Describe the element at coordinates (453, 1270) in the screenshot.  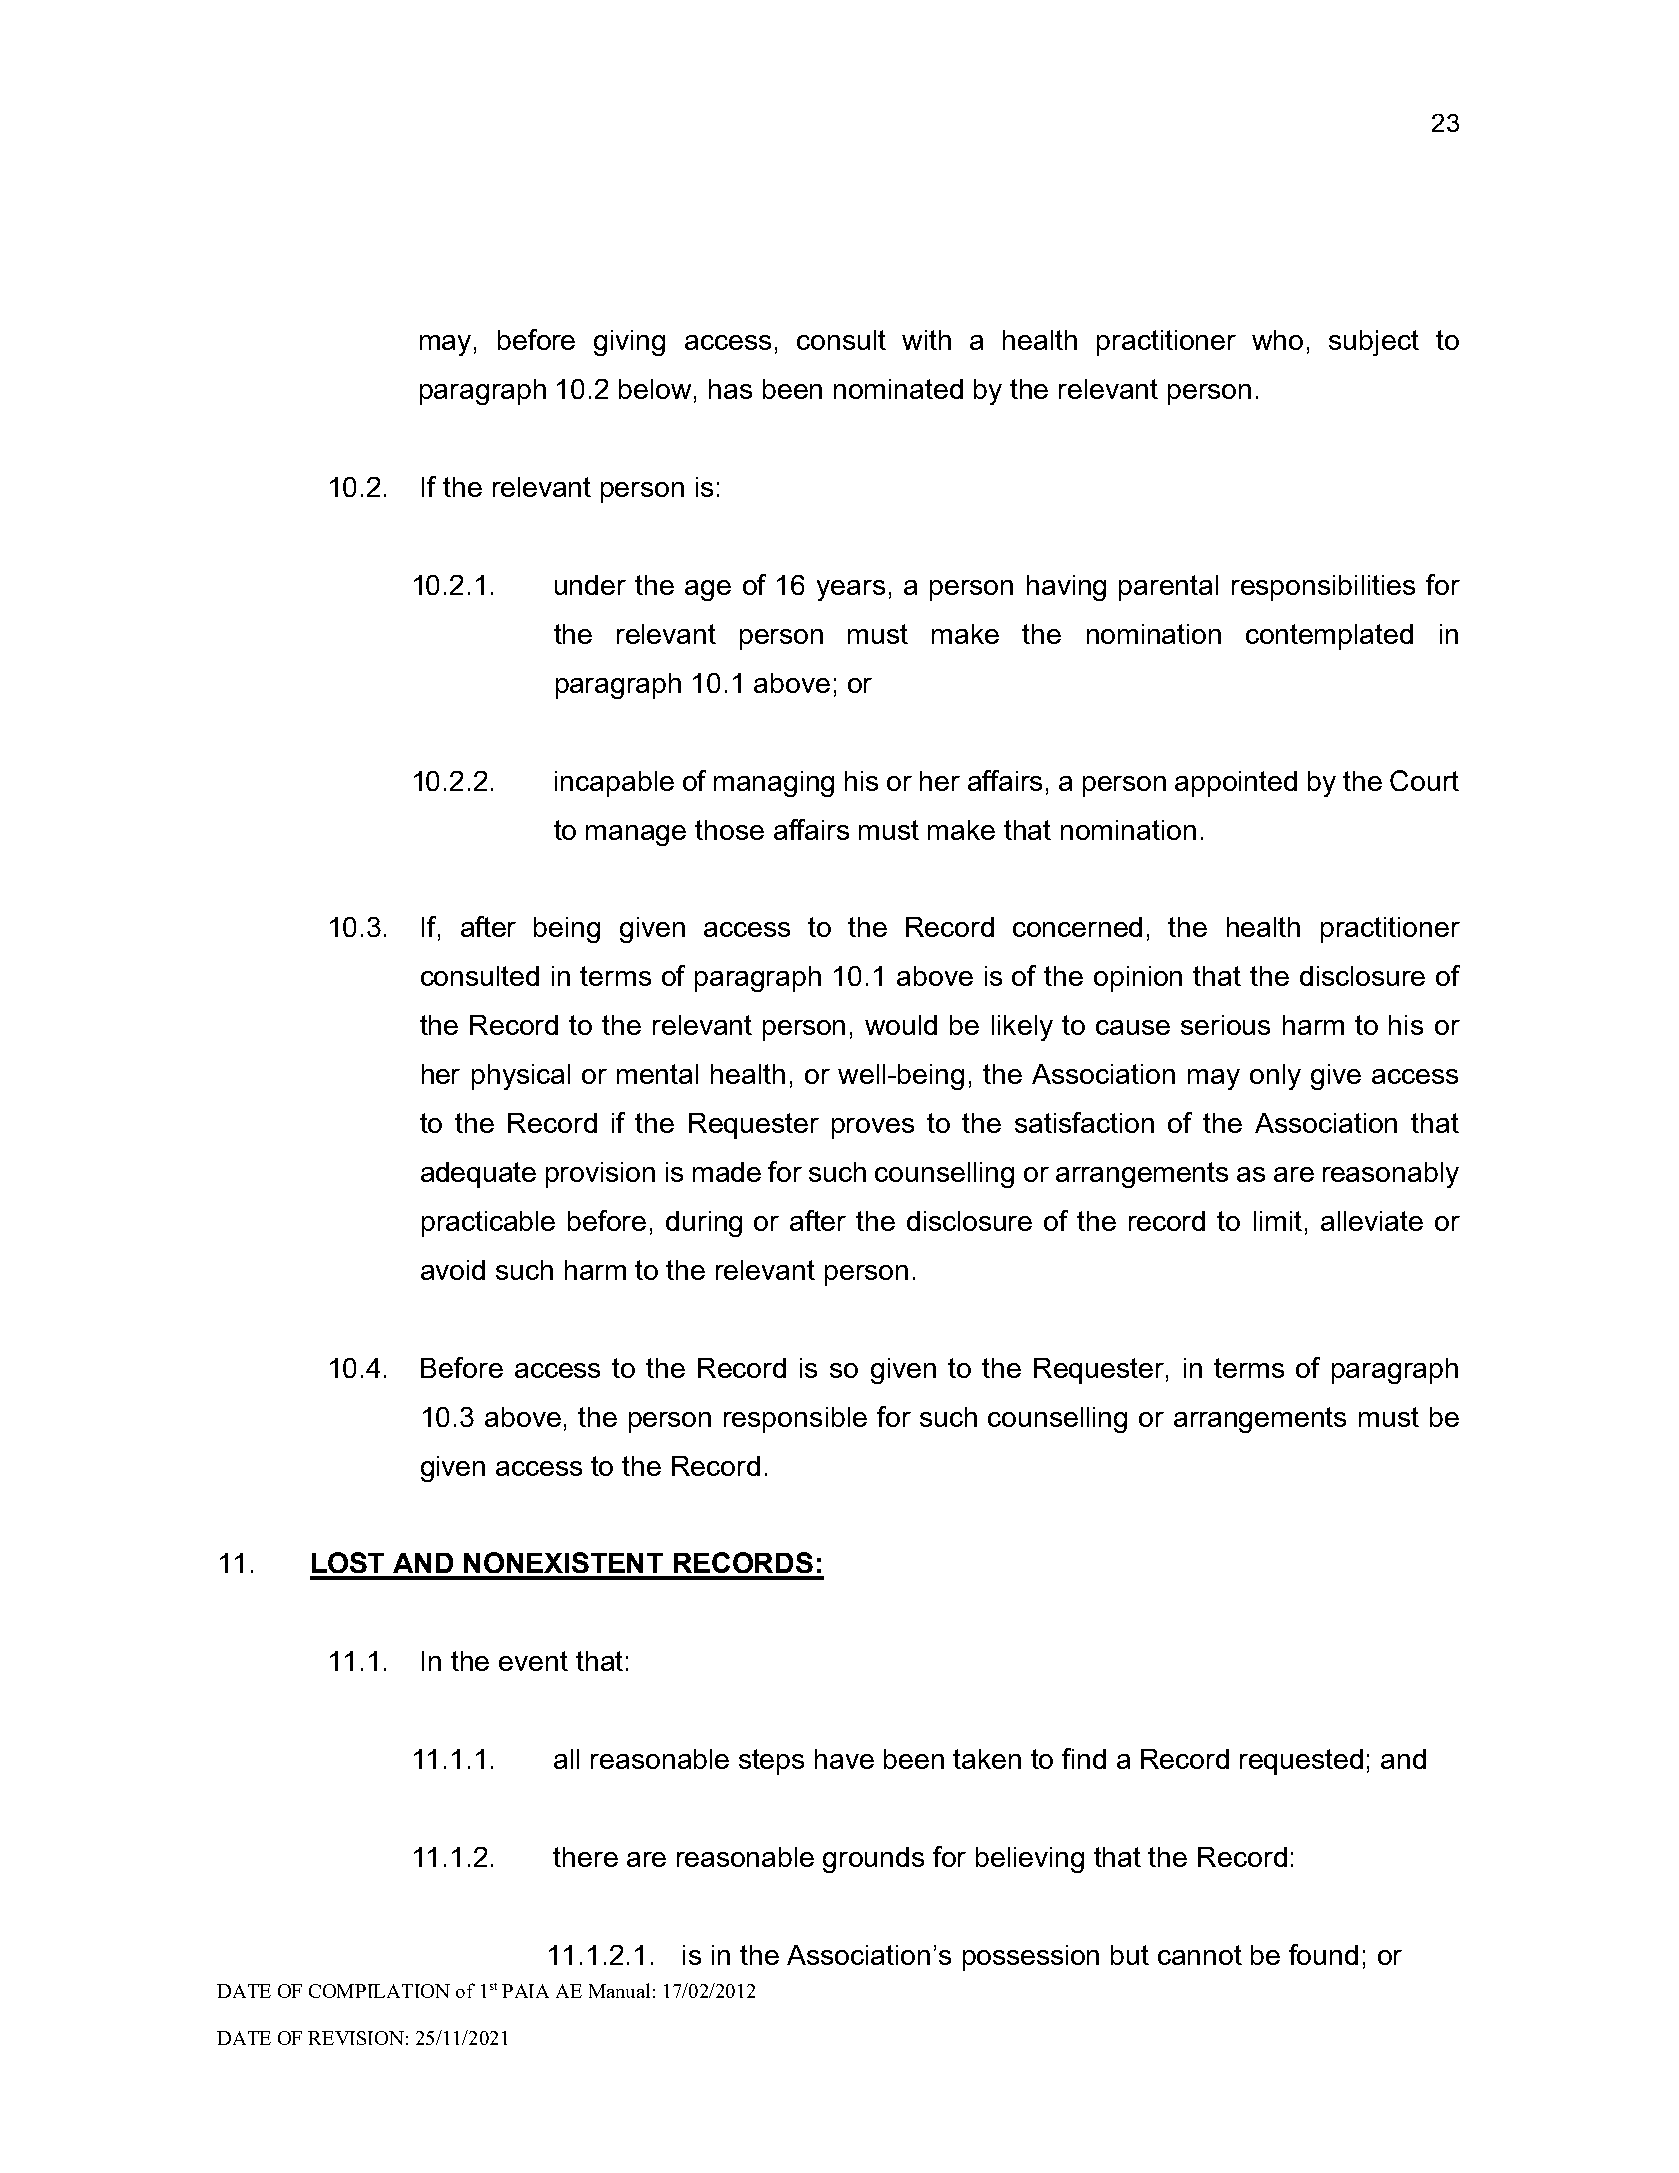
I see `avoid` at that location.
